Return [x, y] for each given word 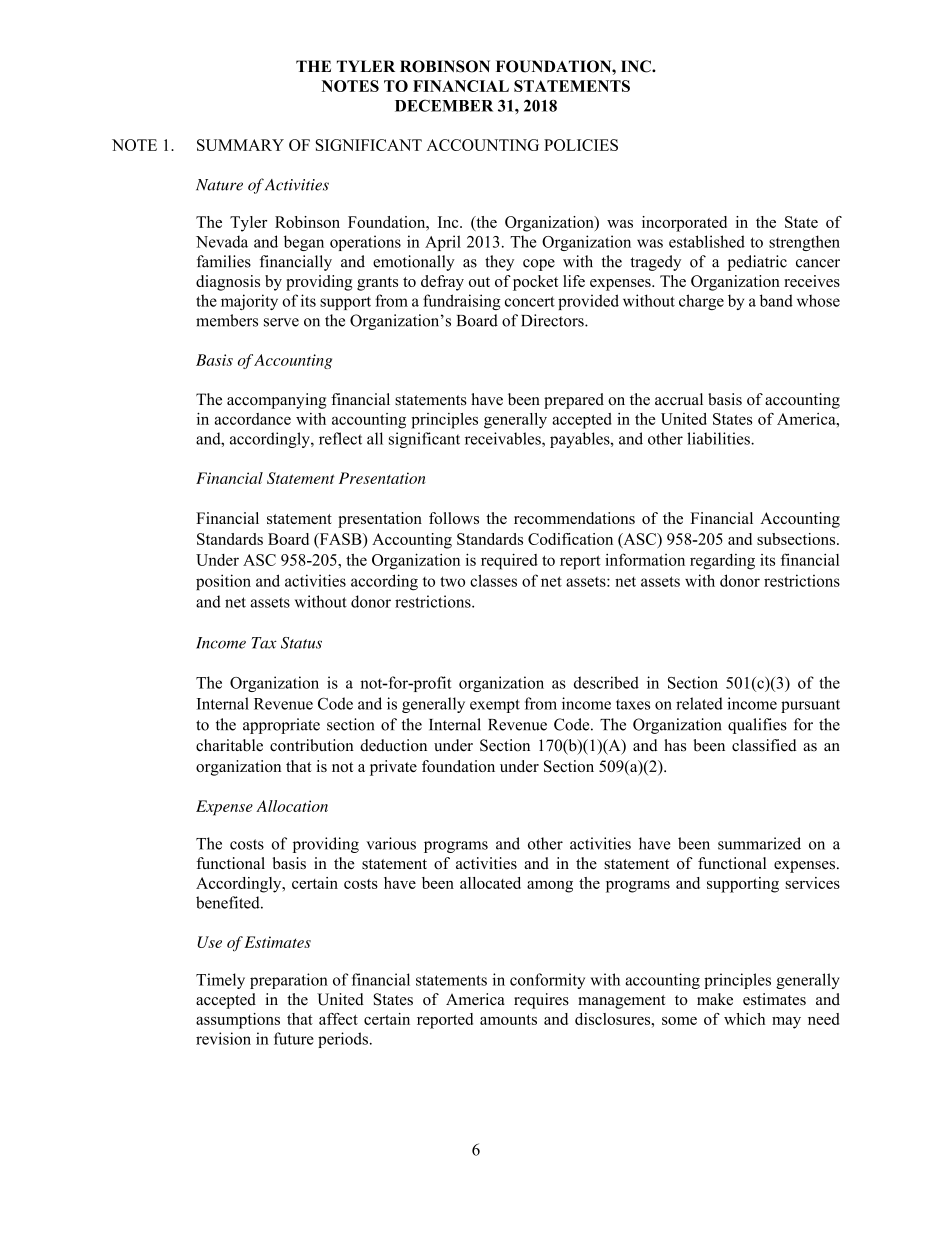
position [223, 582]
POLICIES [581, 145]
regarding [722, 562]
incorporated [684, 224]
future [294, 1038]
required [509, 561]
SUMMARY [240, 145]
